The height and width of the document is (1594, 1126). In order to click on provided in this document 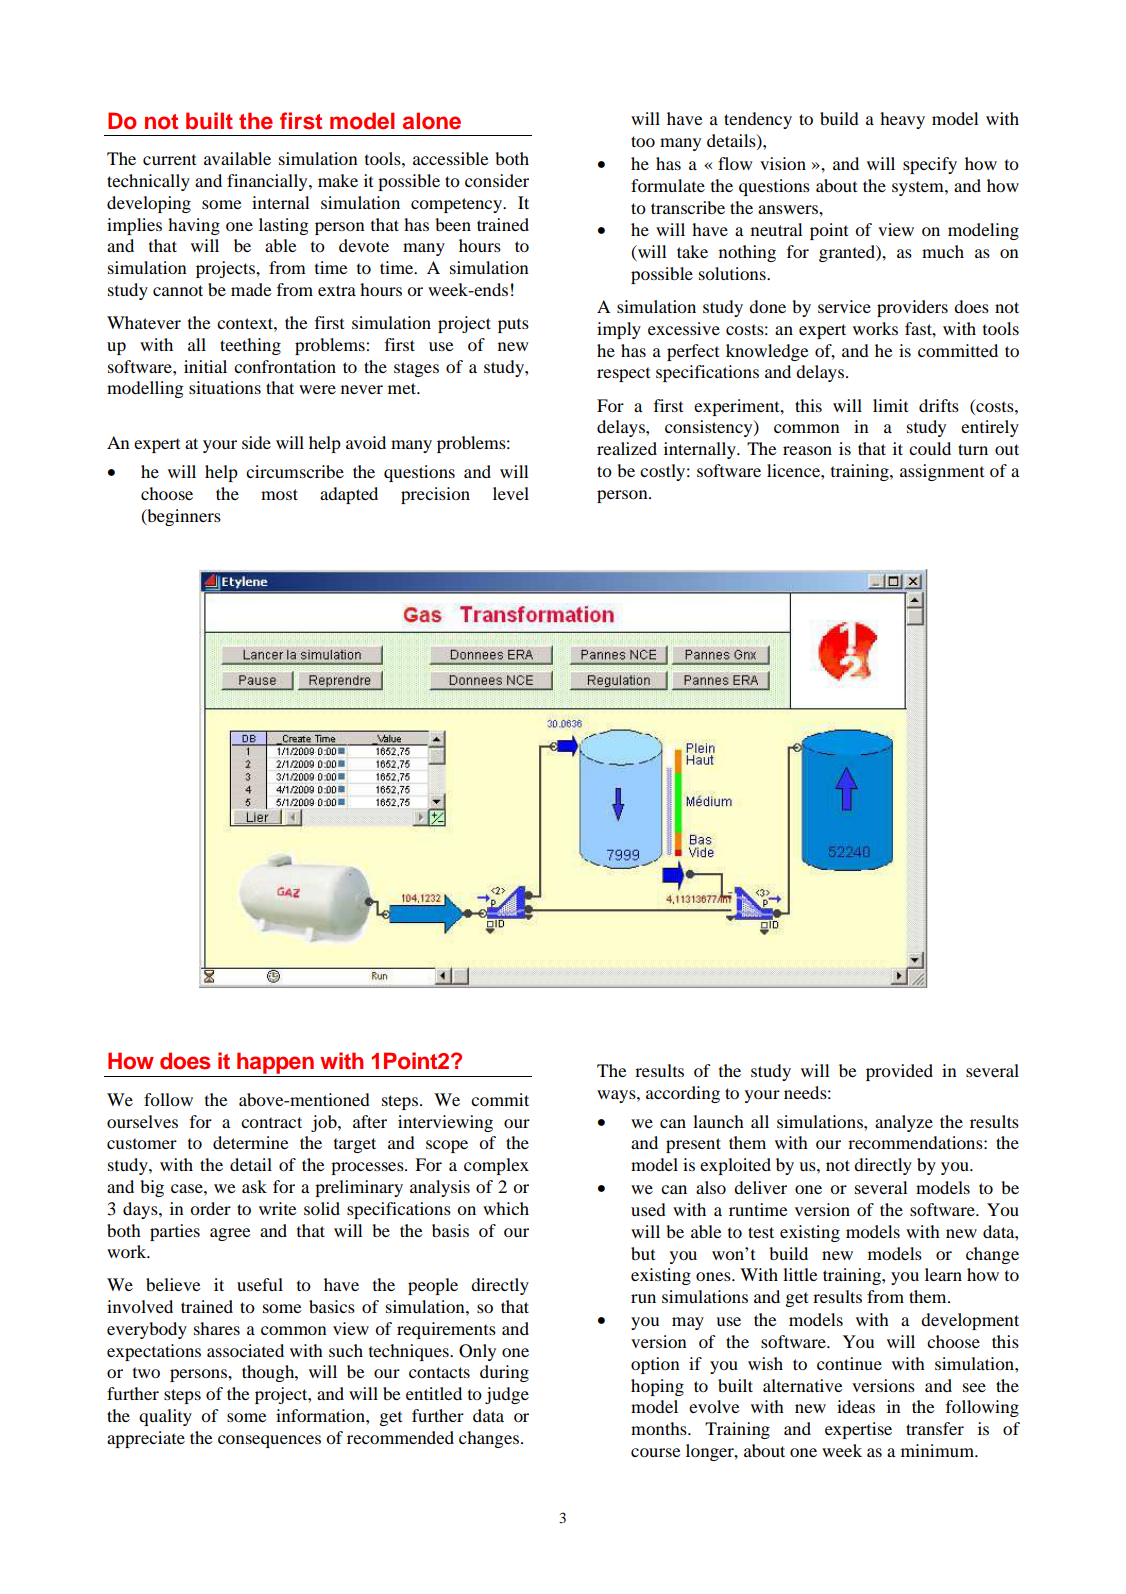, I will do `click(899, 1072)`.
